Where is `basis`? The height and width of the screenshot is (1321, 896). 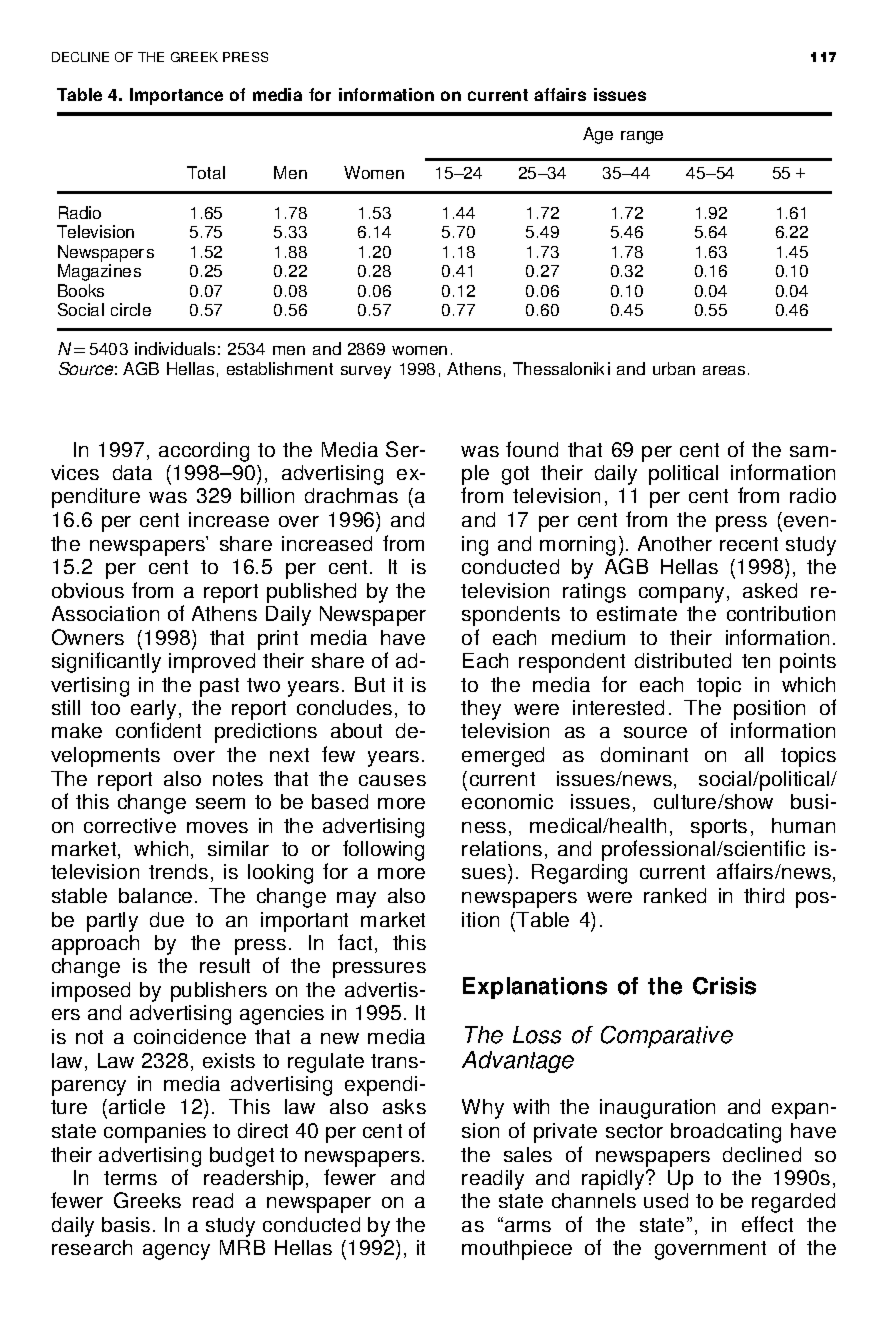 basis is located at coordinates (126, 1224).
